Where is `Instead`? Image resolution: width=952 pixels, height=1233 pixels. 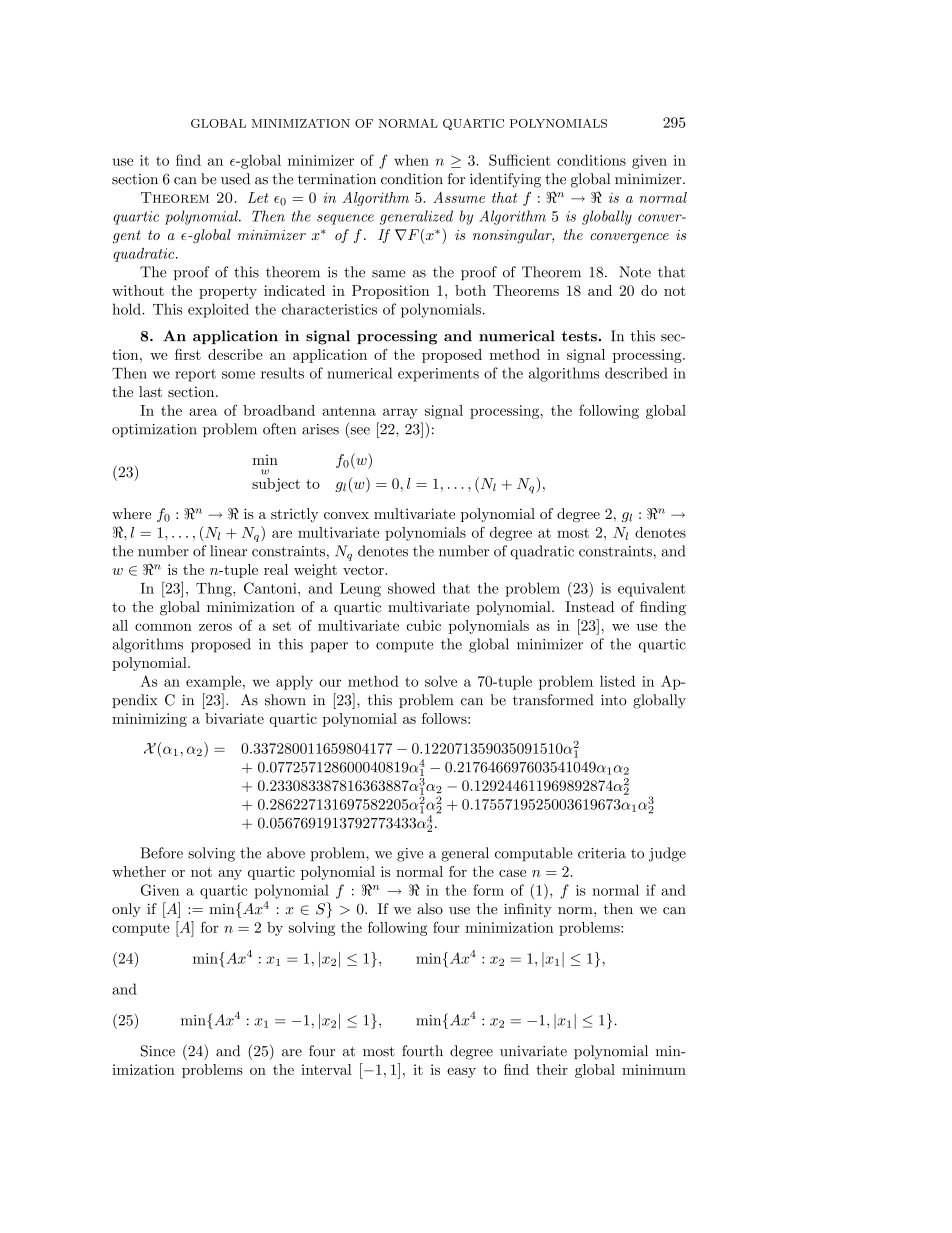 Instead is located at coordinates (589, 607).
